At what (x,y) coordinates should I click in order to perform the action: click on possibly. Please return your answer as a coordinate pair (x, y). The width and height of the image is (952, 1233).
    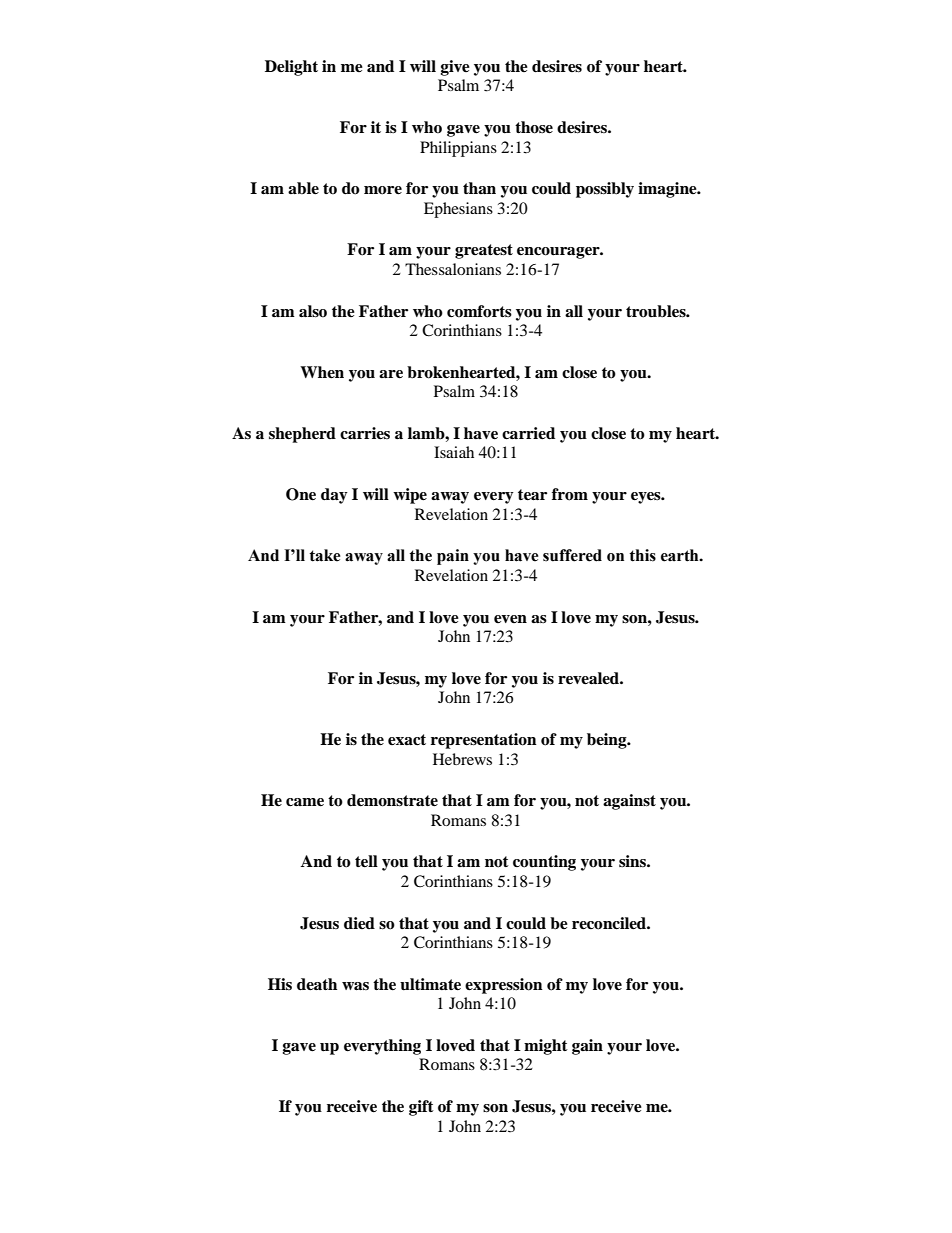
    Looking at the image, I should click on (605, 190).
